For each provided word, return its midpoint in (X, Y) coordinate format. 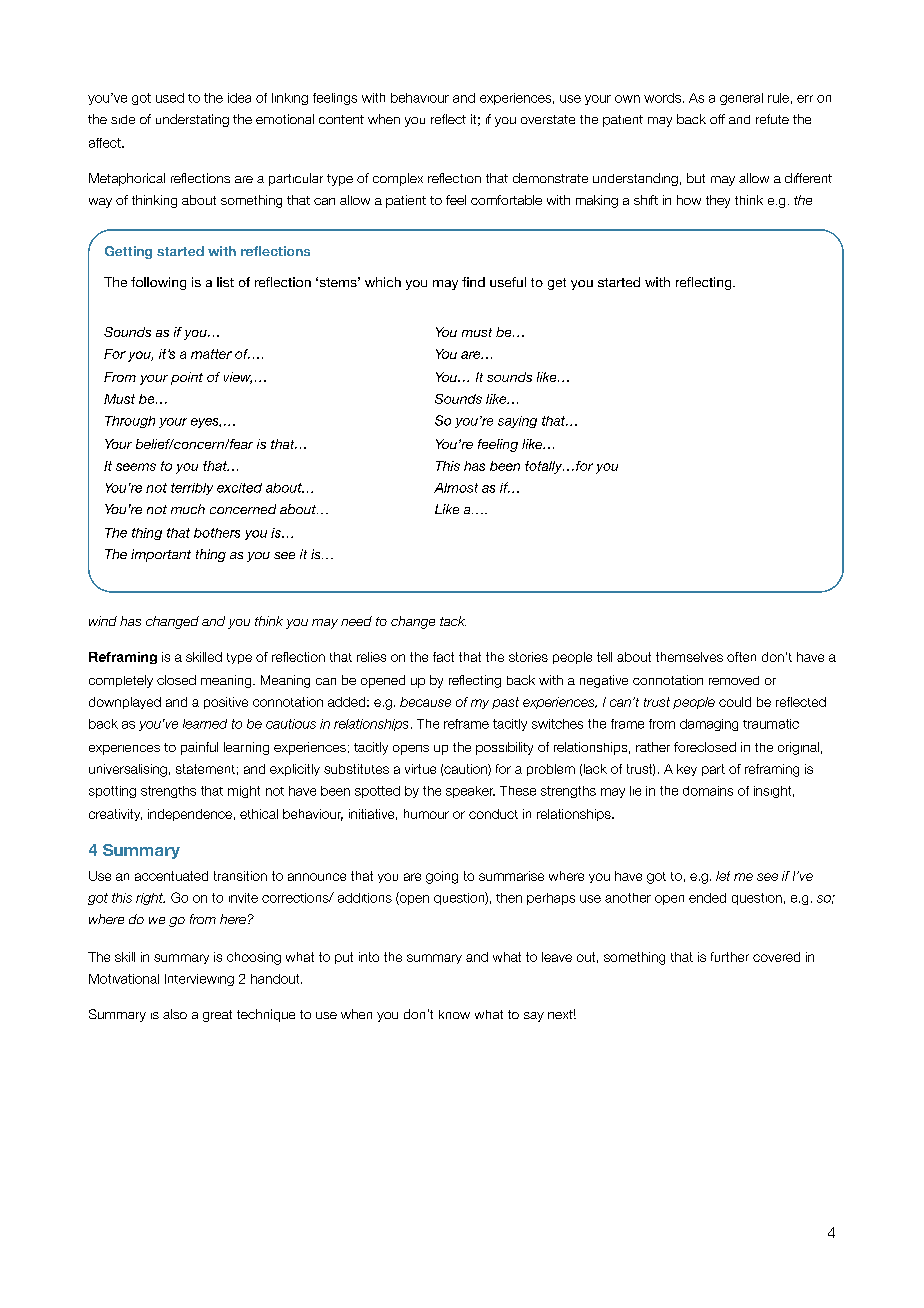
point (187, 378)
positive (226, 703)
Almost (456, 488)
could (735, 702)
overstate (548, 119)
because (425, 702)
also (175, 1014)
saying (517, 422)
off (717, 119)
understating (192, 120)
